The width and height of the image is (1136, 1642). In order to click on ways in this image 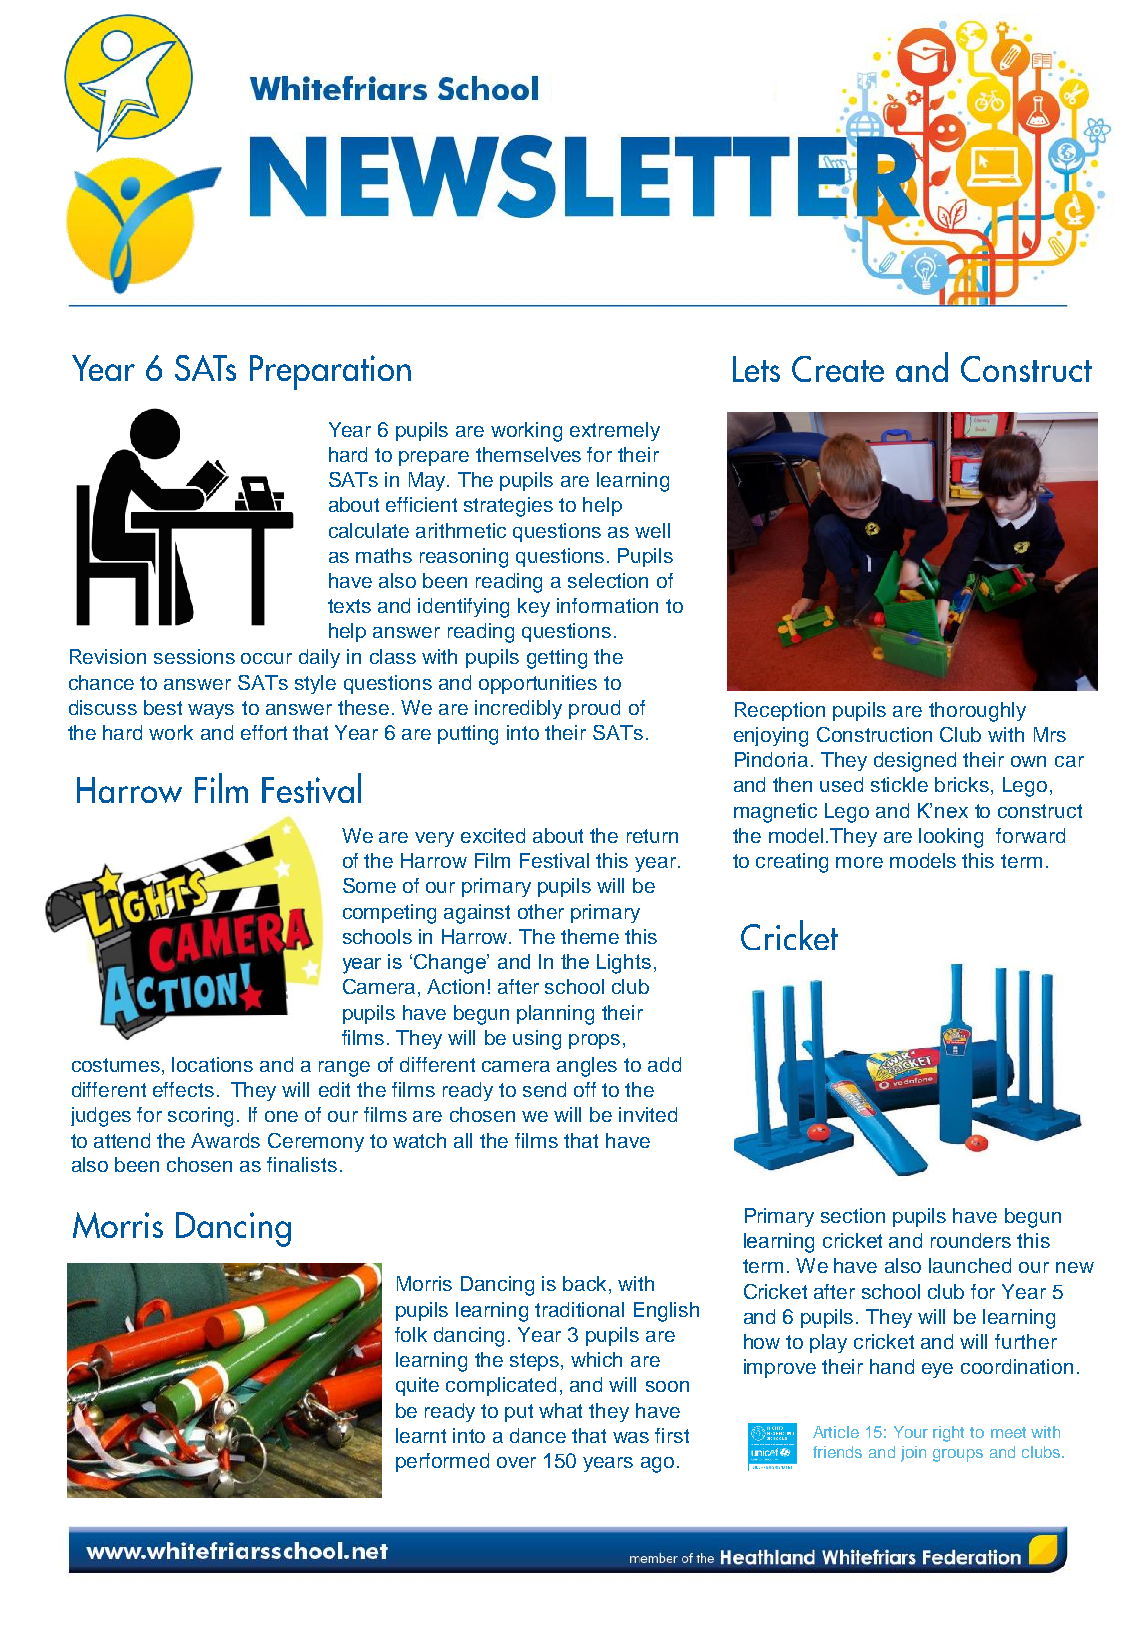, I will do `click(211, 711)`.
